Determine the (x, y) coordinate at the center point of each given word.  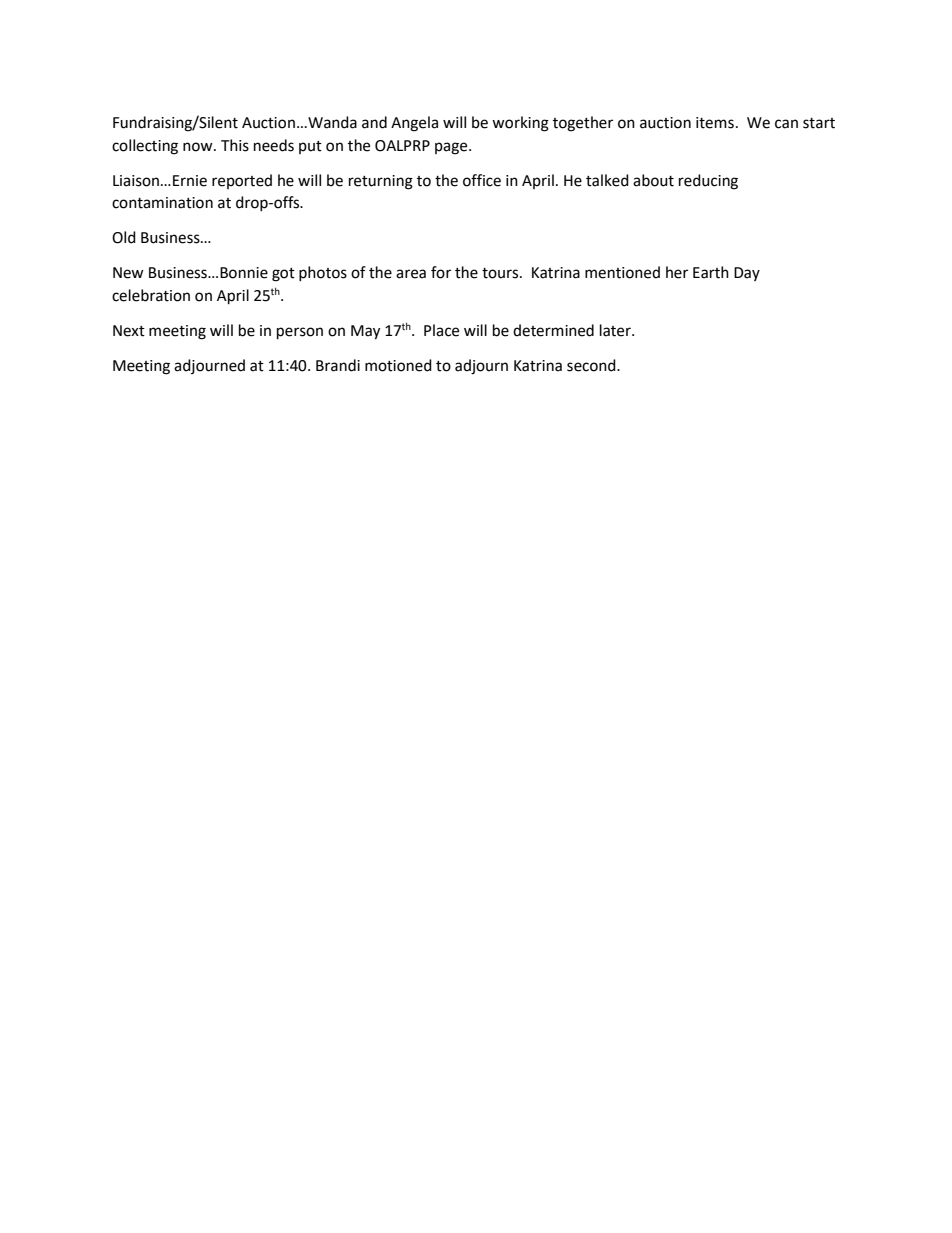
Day (747, 274)
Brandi (338, 365)
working (520, 124)
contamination (162, 203)
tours (501, 273)
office (482, 180)
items (715, 123)
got (283, 275)
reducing (708, 182)
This (235, 145)
